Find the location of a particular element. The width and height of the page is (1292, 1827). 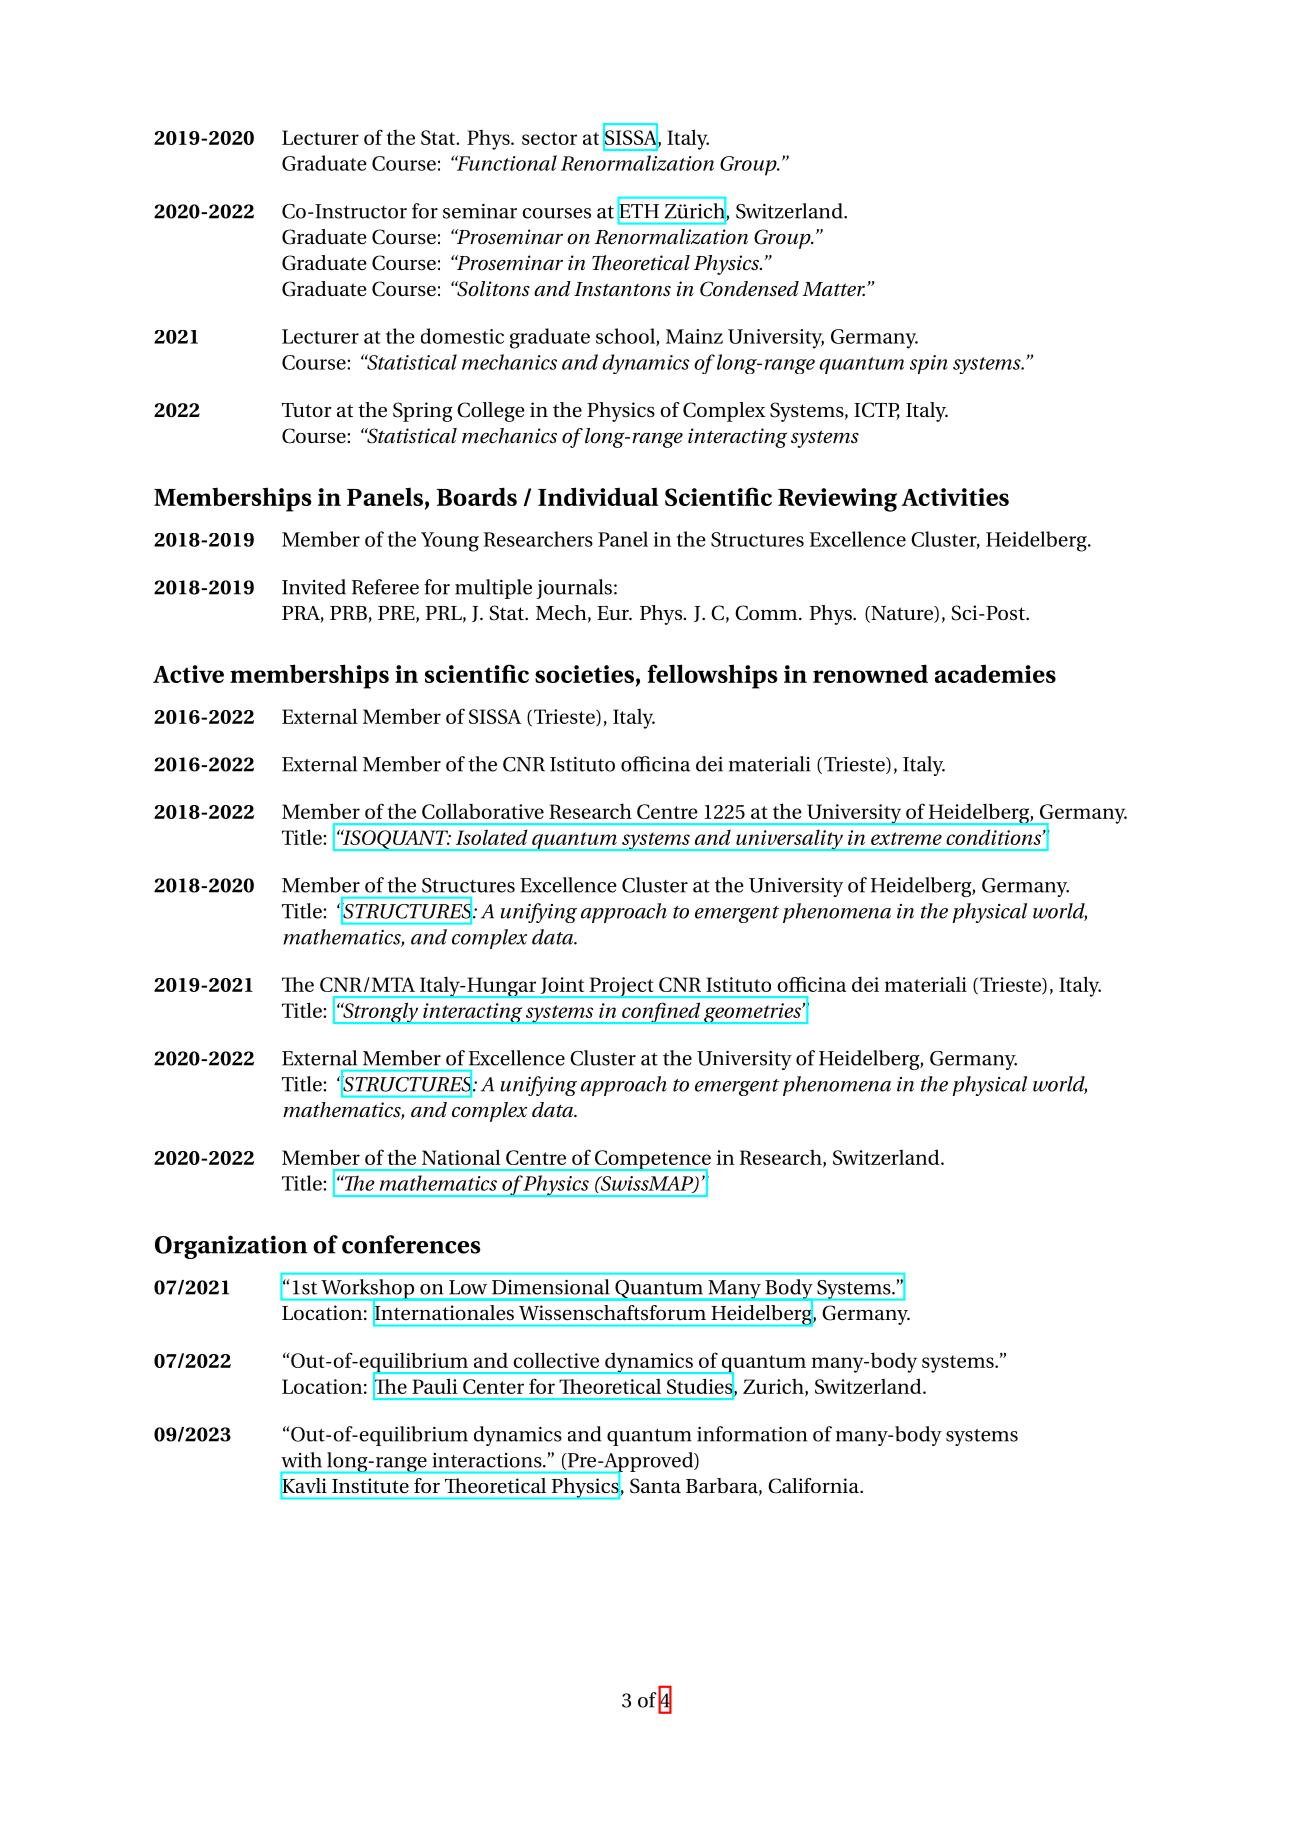

Santa is located at coordinates (655, 1486).
